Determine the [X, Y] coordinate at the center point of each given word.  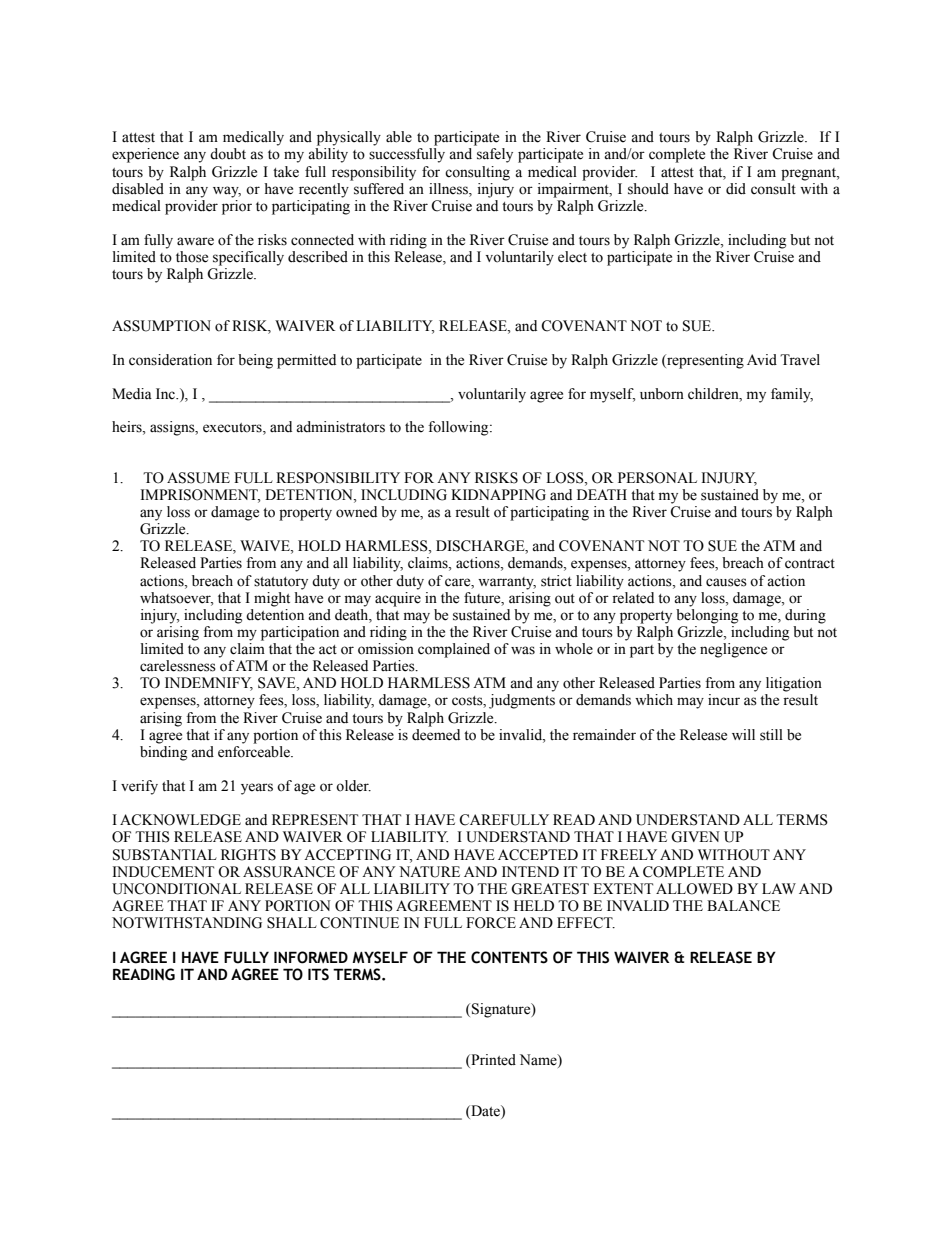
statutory [281, 583]
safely [495, 155]
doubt [228, 154]
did [736, 189]
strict [556, 581]
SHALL [292, 923]
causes [726, 582]
